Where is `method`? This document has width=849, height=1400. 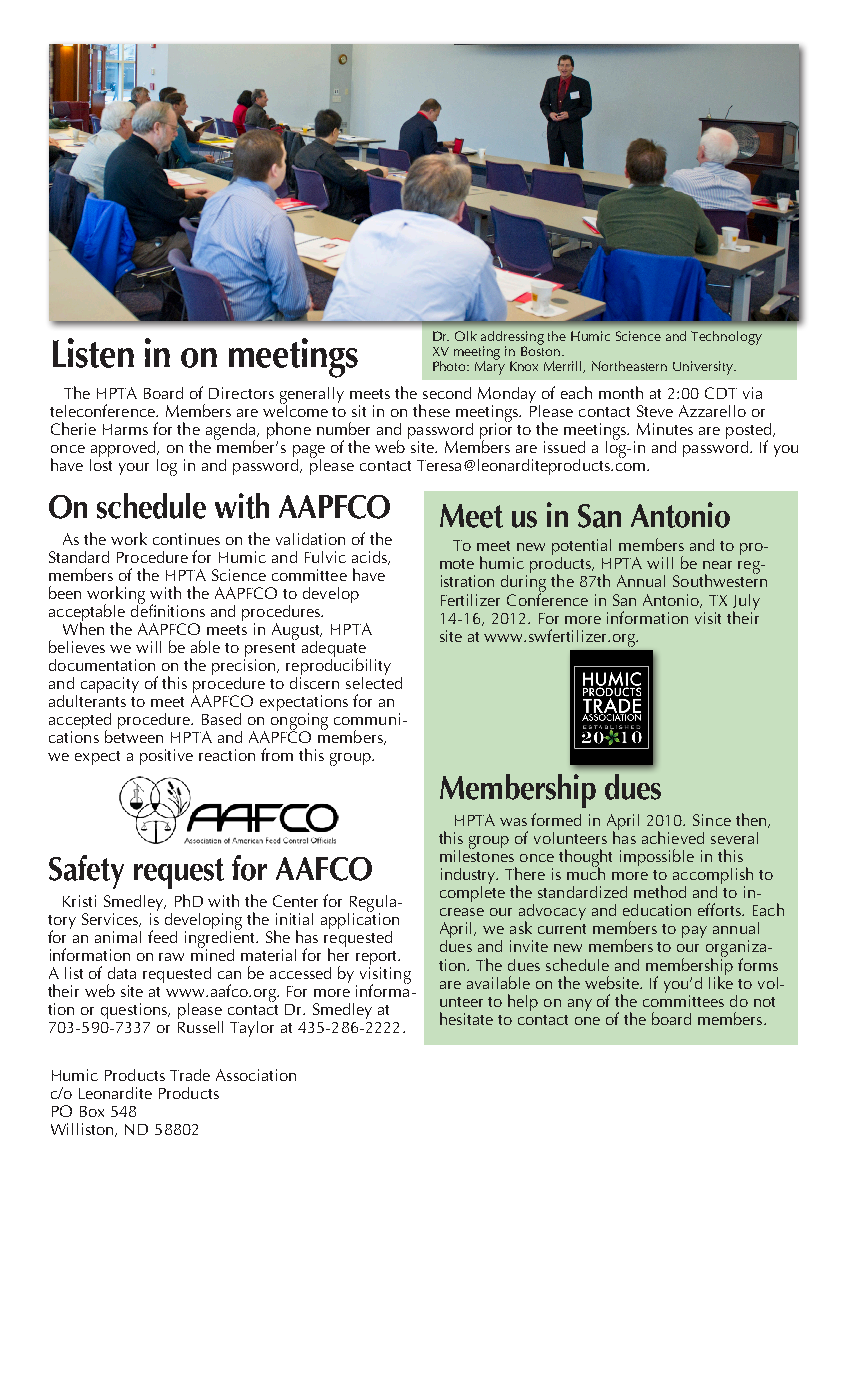
method is located at coordinates (660, 891).
